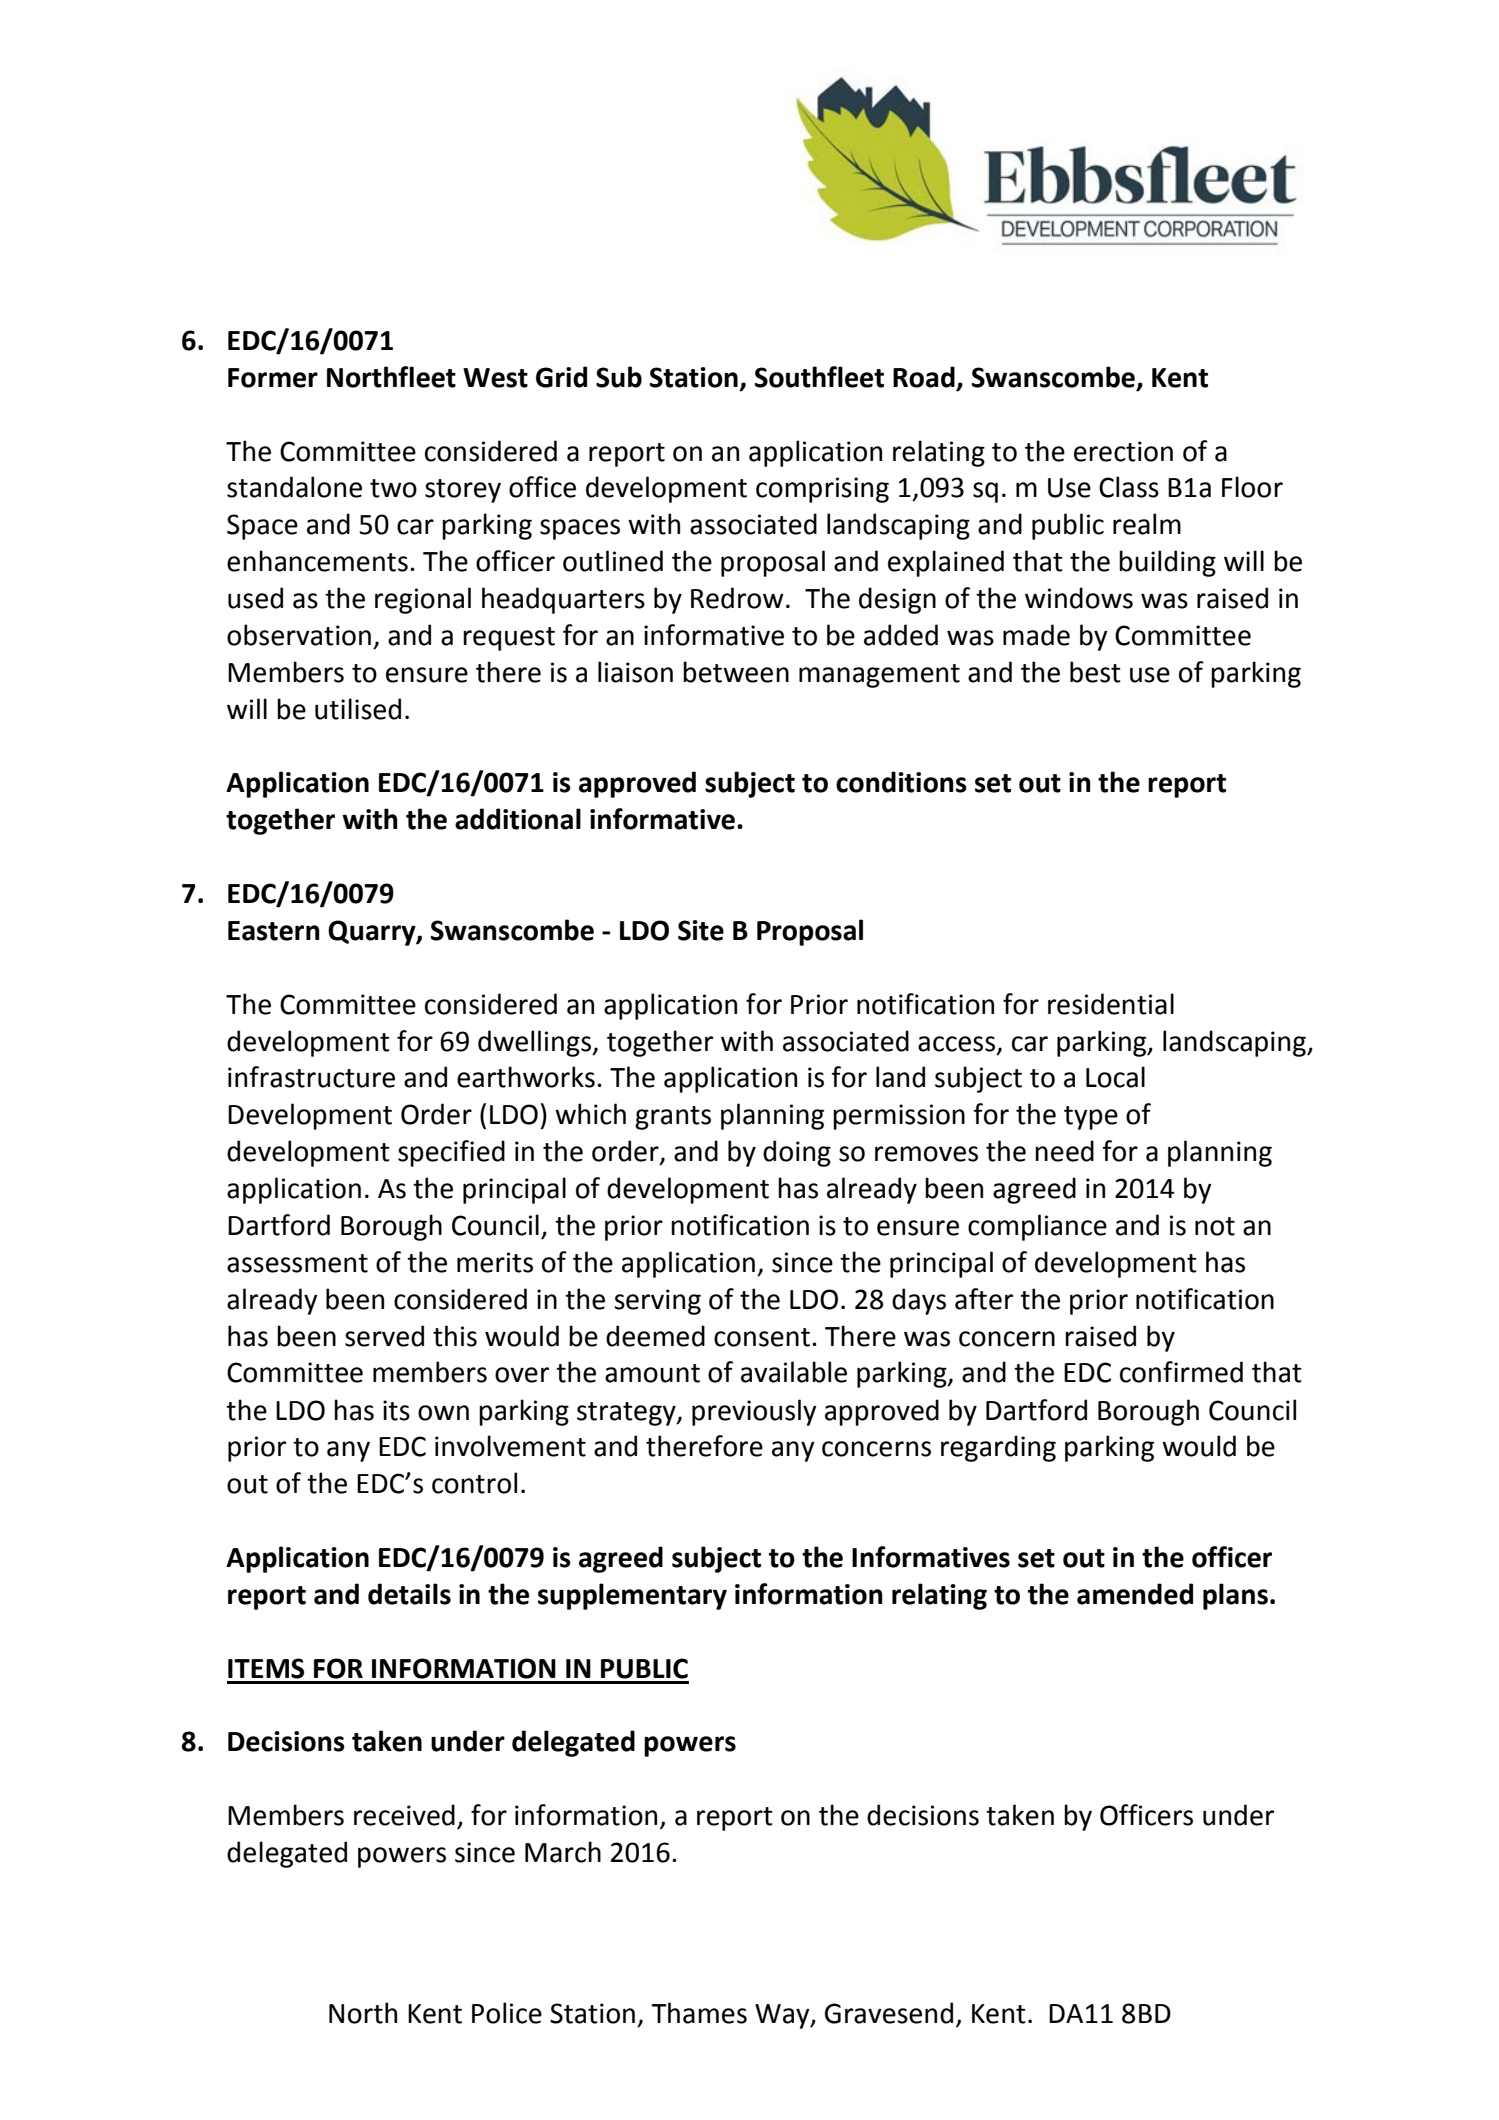 The width and height of the image is (1499, 2120). Describe the element at coordinates (797, 1153) in the image. I see `doing` at that location.
